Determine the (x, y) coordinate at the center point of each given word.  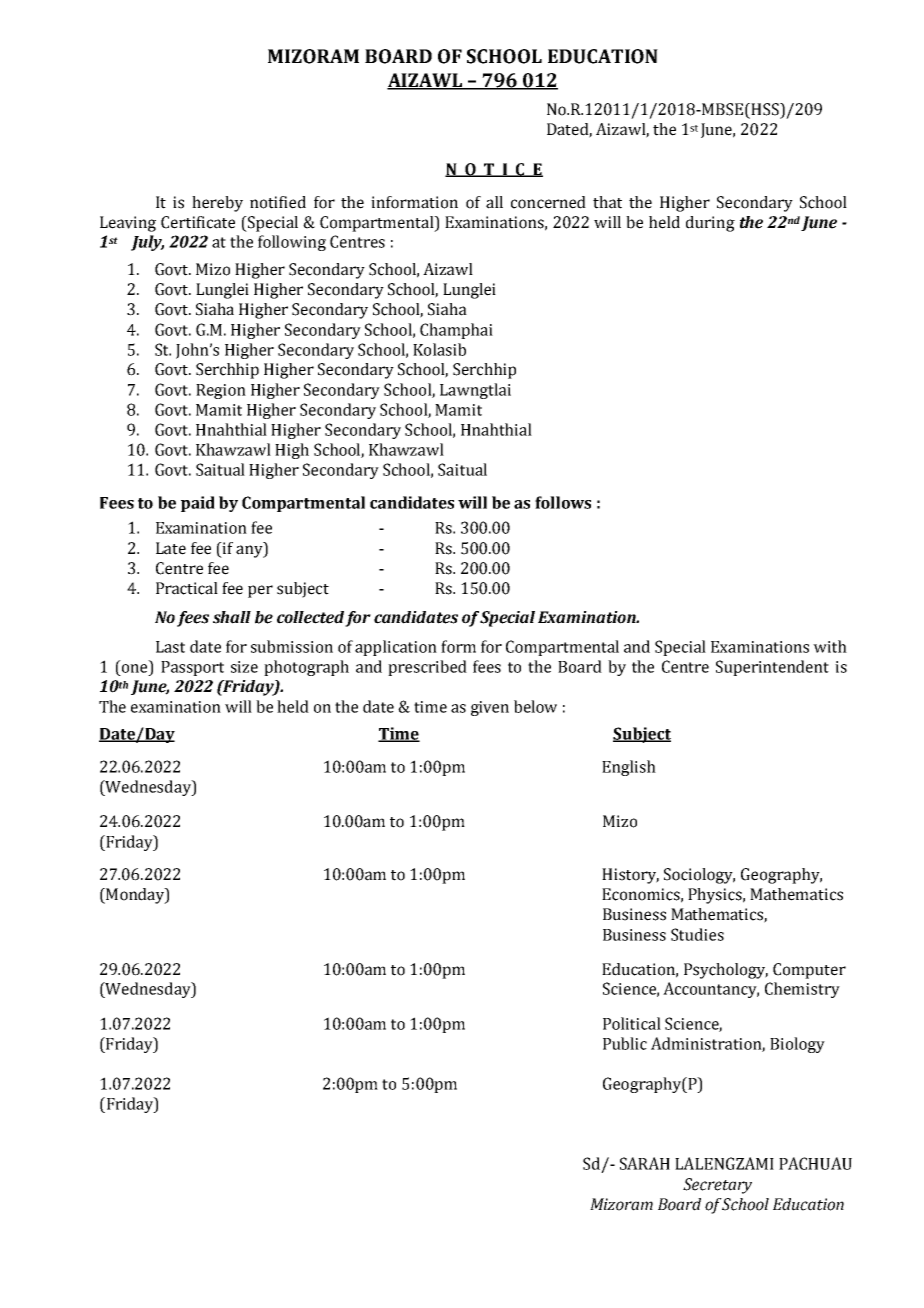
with (830, 646)
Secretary (717, 1186)
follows (563, 502)
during (710, 224)
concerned (548, 202)
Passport (192, 668)
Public (625, 1043)
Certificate (198, 222)
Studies (697, 934)
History (630, 876)
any (250, 551)
